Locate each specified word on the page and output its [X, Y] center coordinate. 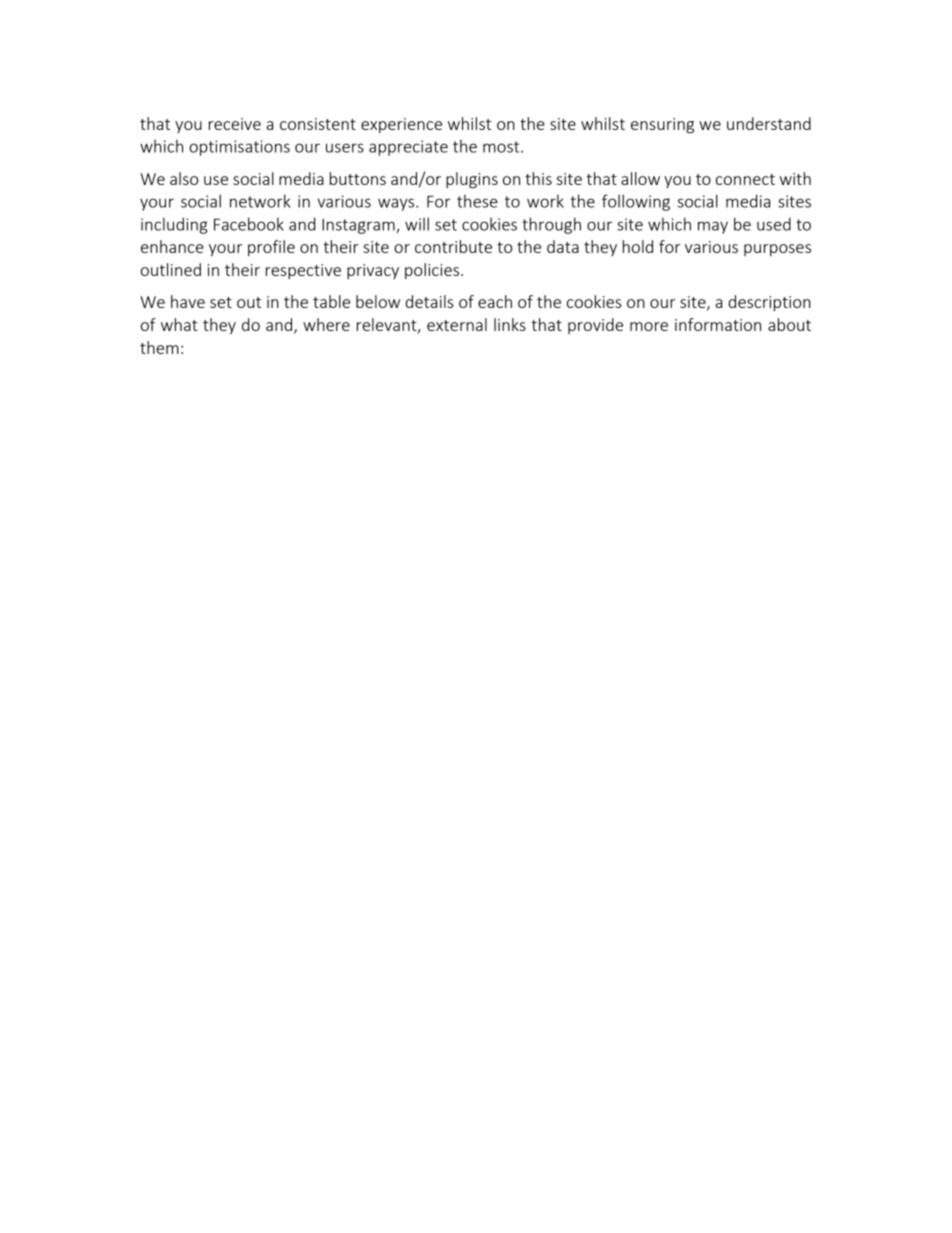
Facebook [249, 224]
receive [235, 124]
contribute [453, 246]
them [159, 347]
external [457, 324]
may [713, 227]
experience [401, 125]
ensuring [662, 126]
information [718, 324]
